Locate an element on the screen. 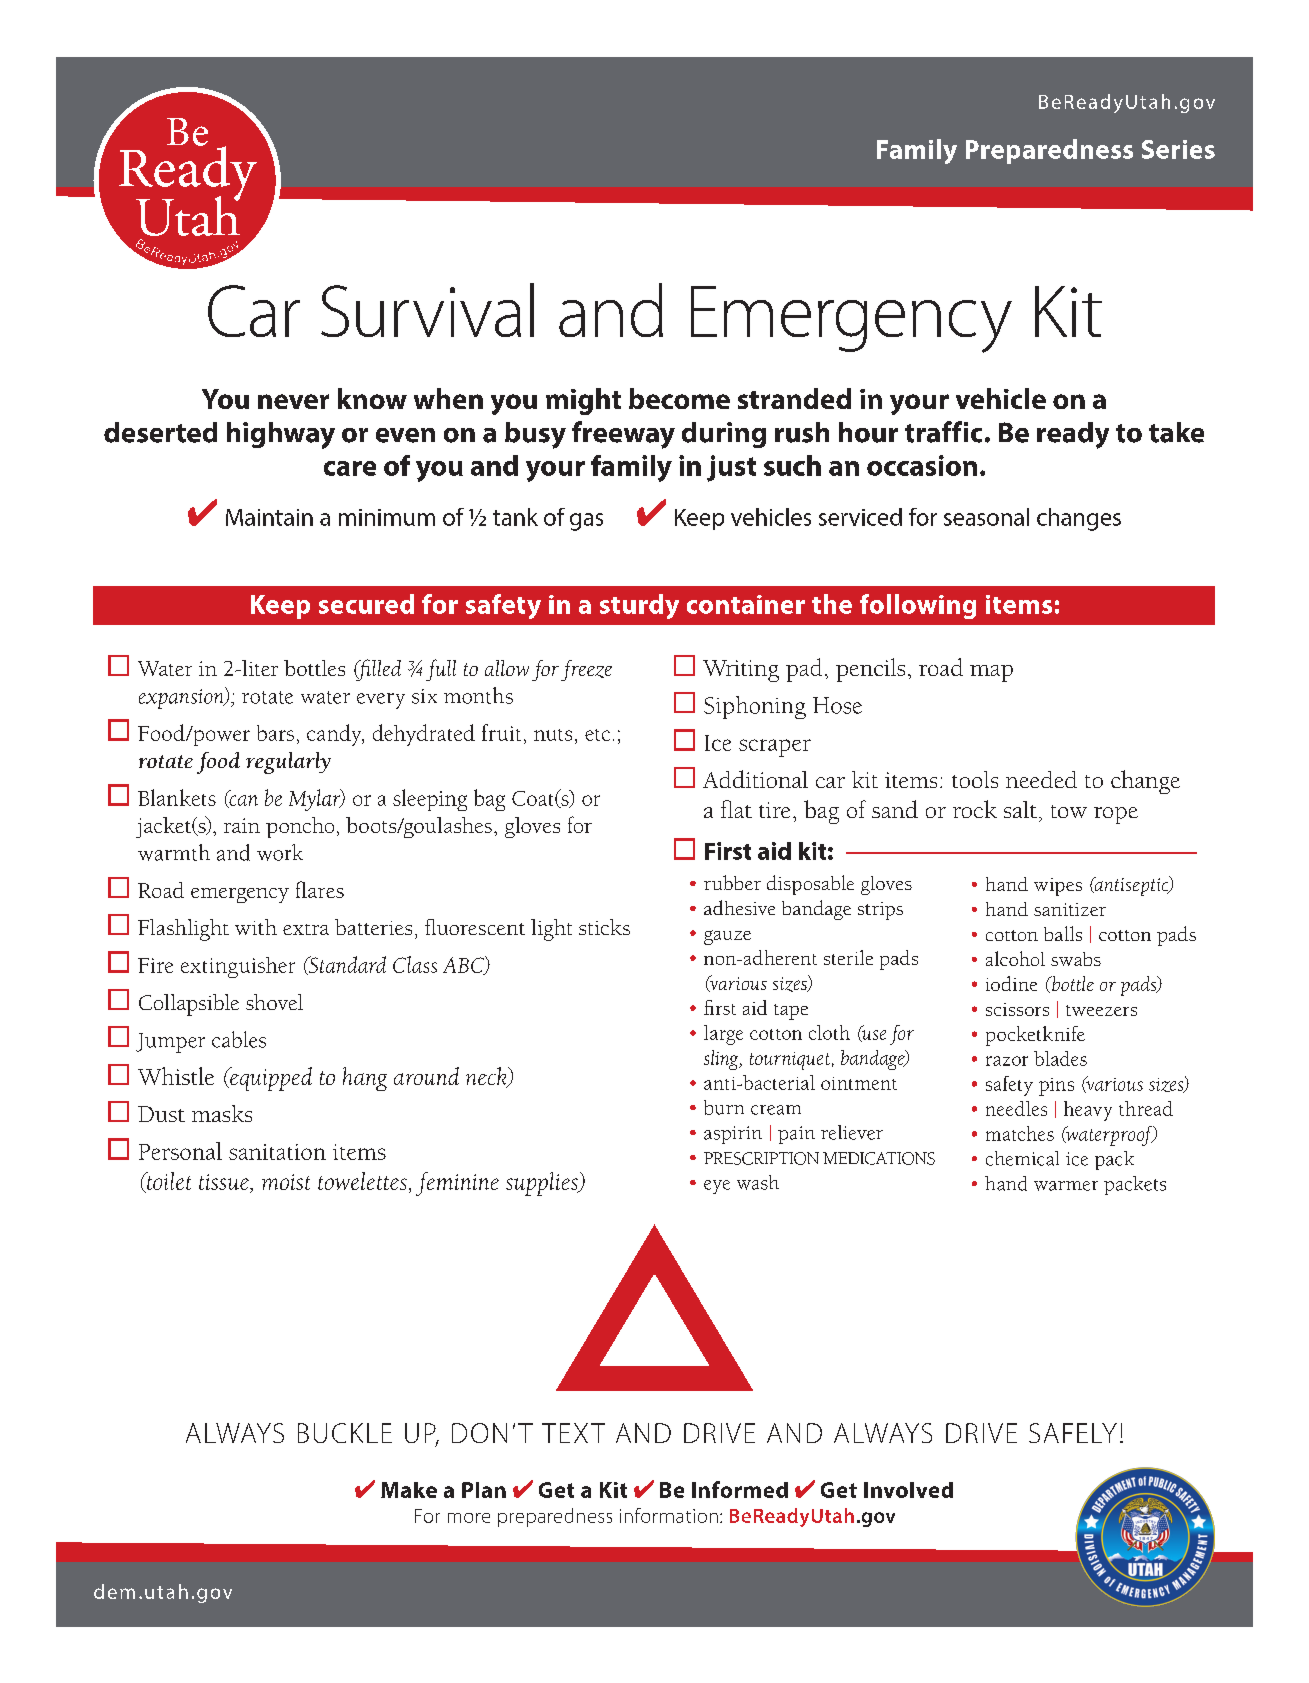 This screenshot has width=1309, height=1683. seasonal is located at coordinates (986, 517).
